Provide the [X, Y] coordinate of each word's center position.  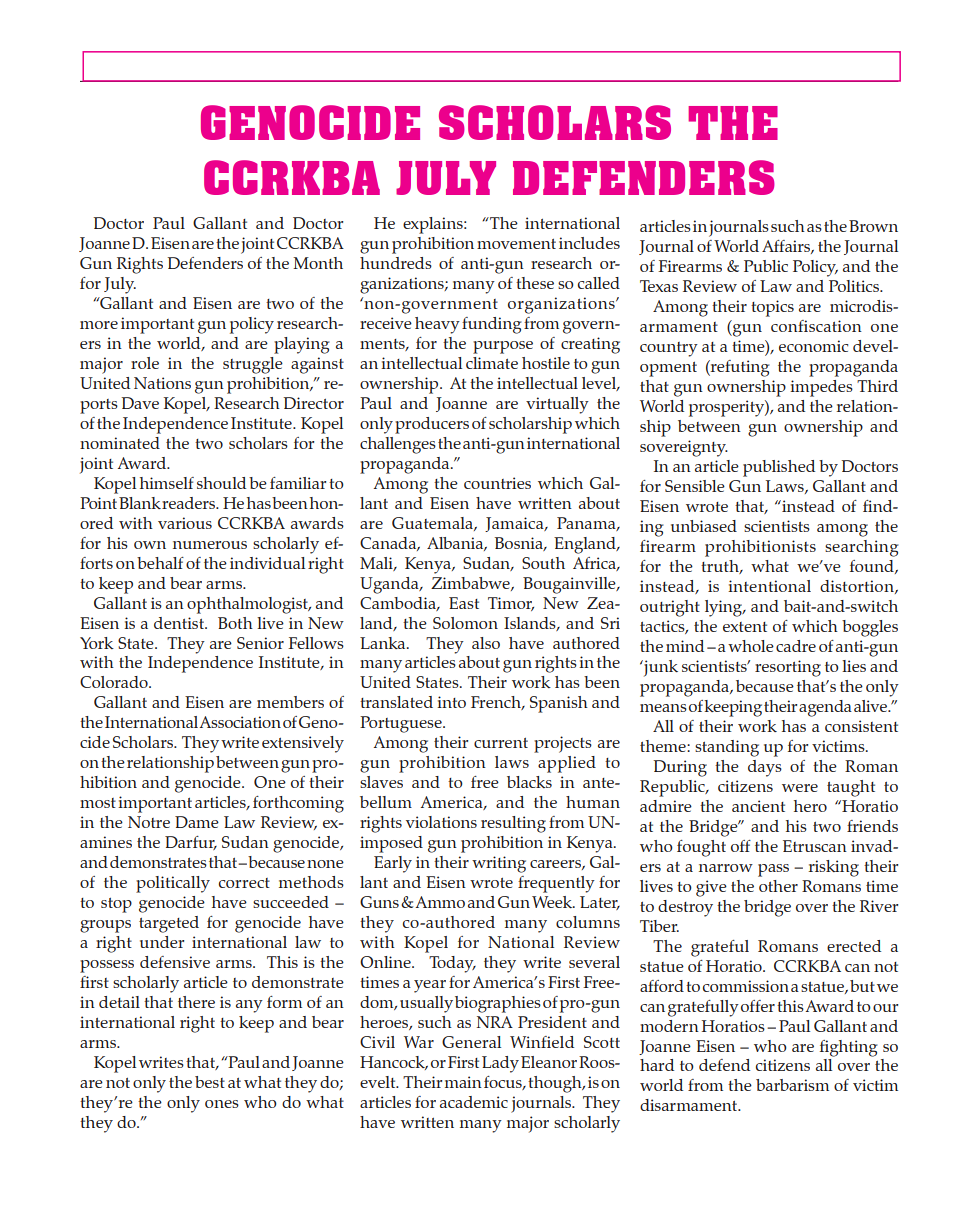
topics [772, 308]
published [779, 468]
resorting [788, 668]
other [778, 886]
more [99, 325]
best [210, 1082]
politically [173, 884]
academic [474, 1102]
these [535, 283]
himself [167, 483]
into [451, 702]
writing [499, 864]
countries [497, 483]
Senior [260, 643]
